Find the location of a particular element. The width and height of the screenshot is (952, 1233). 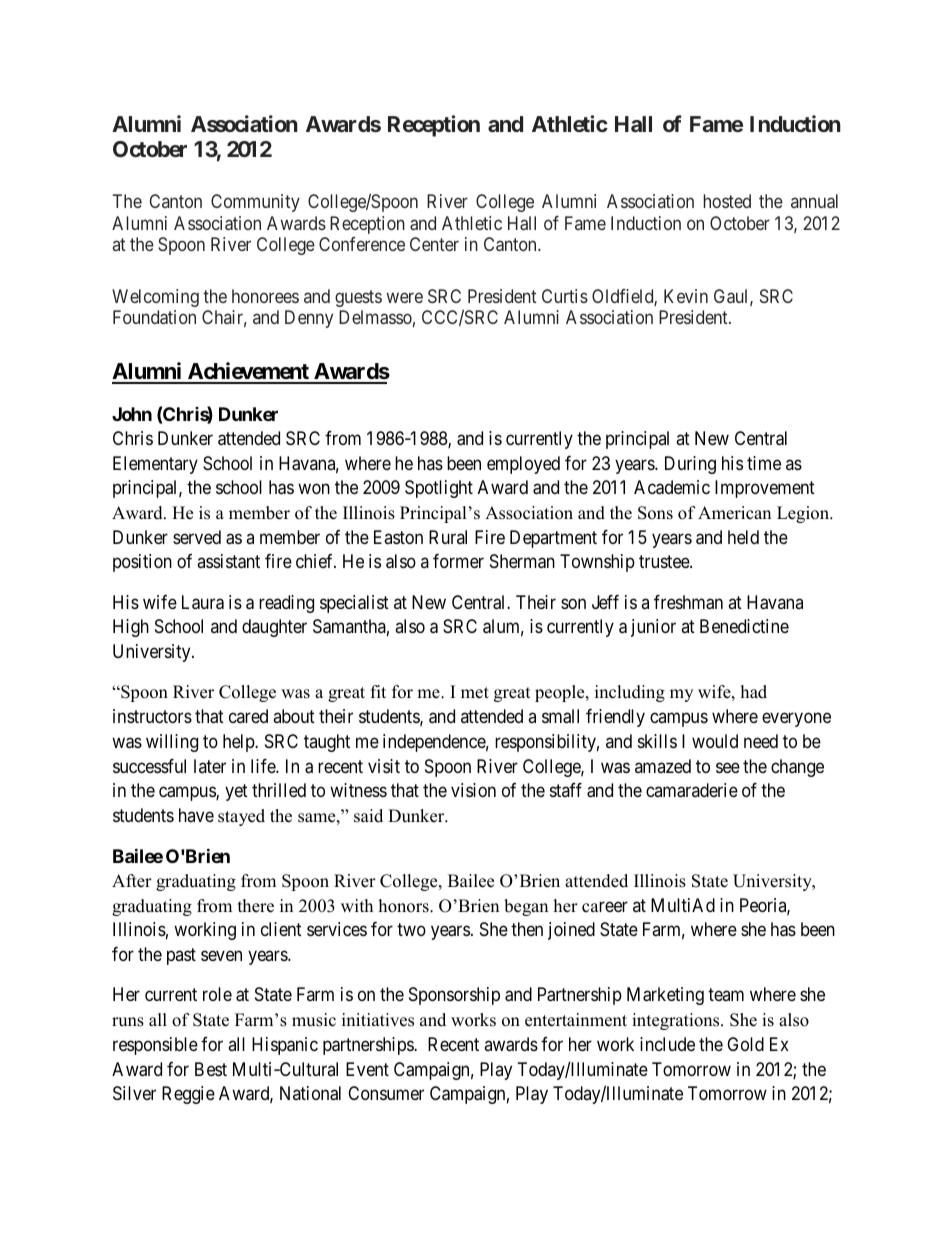

began is located at coordinates (526, 907).
